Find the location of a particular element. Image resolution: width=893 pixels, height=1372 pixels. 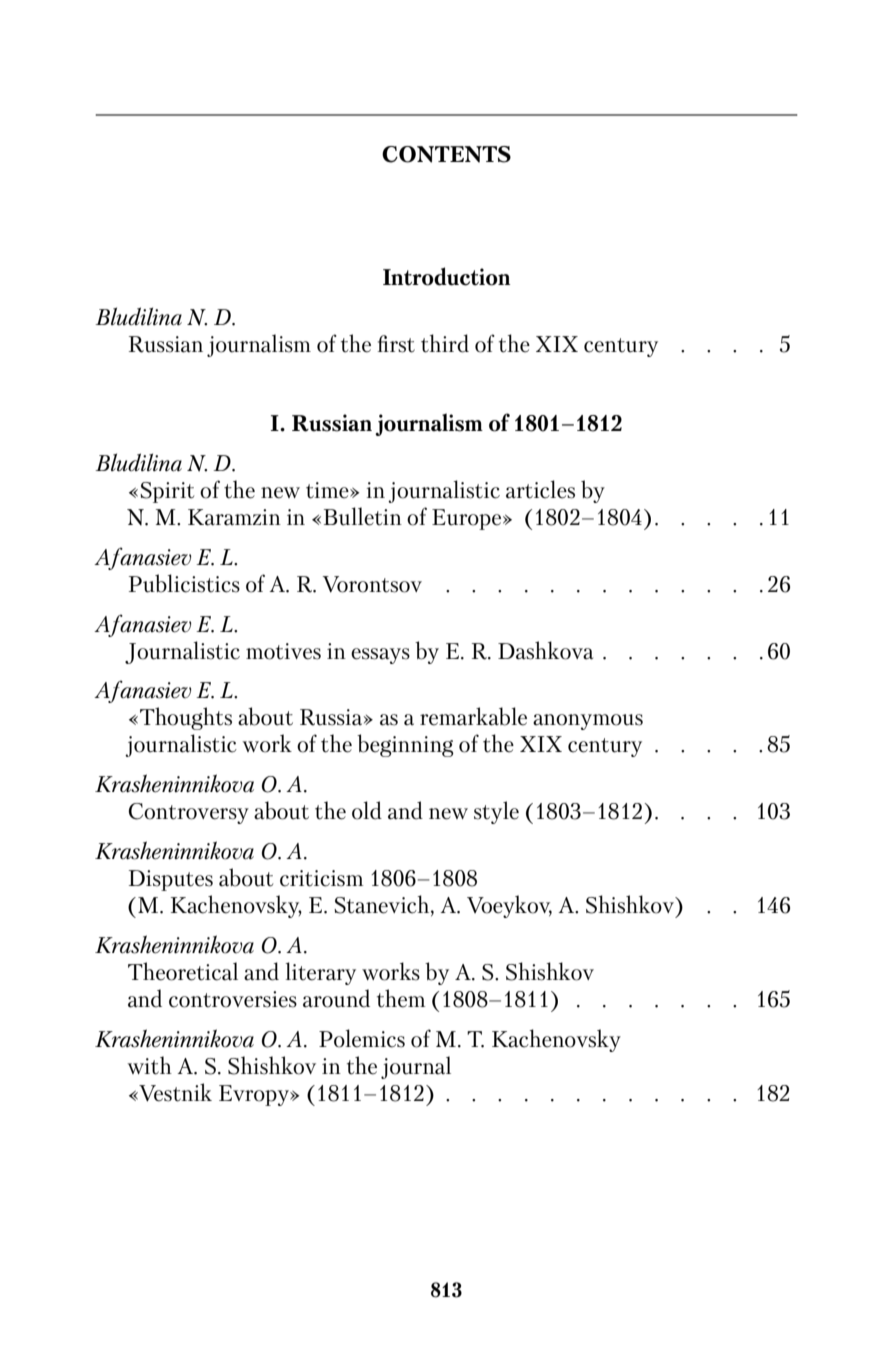

criticism is located at coordinates (321, 878).
